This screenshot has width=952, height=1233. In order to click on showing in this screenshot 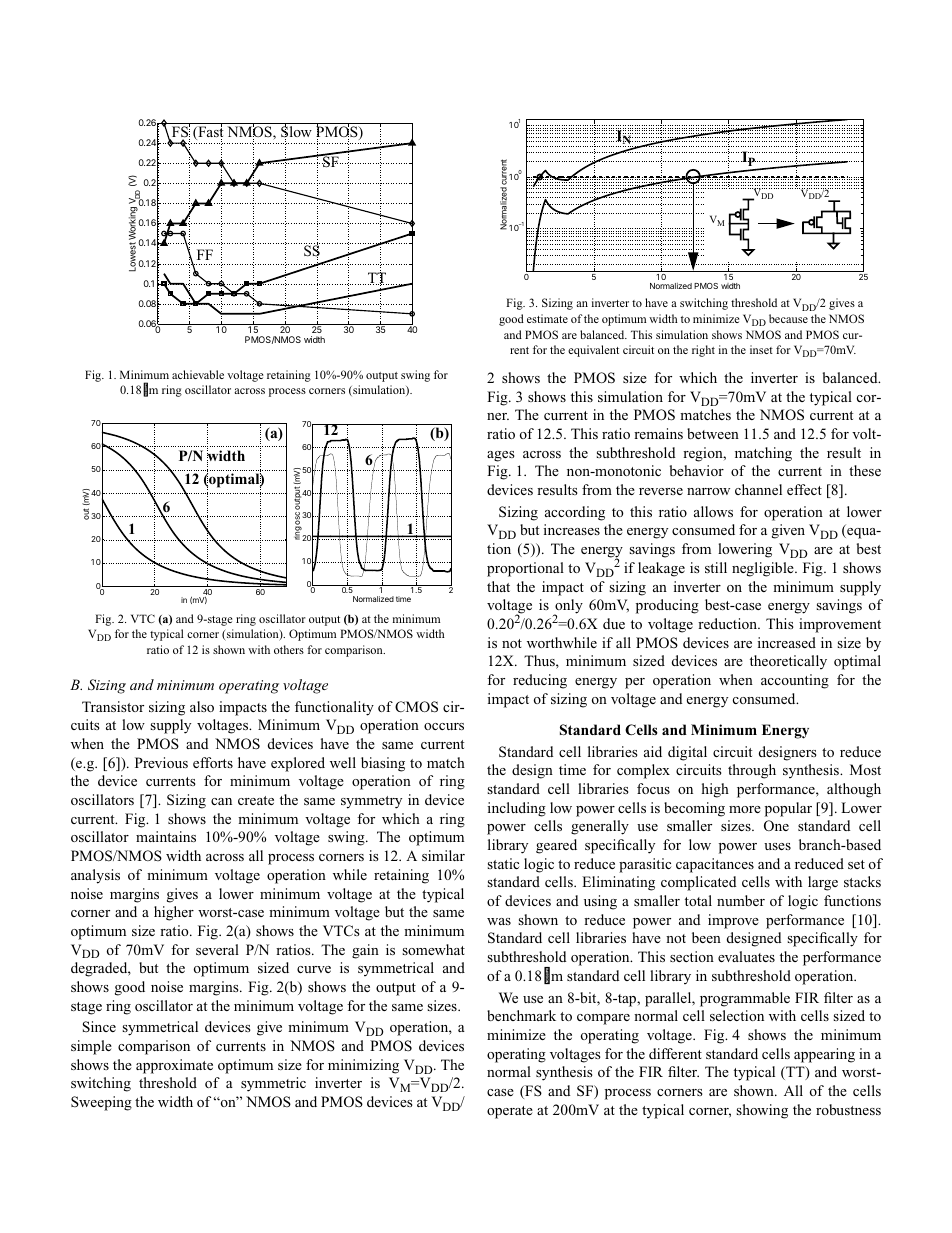, I will do `click(762, 1111)`.
